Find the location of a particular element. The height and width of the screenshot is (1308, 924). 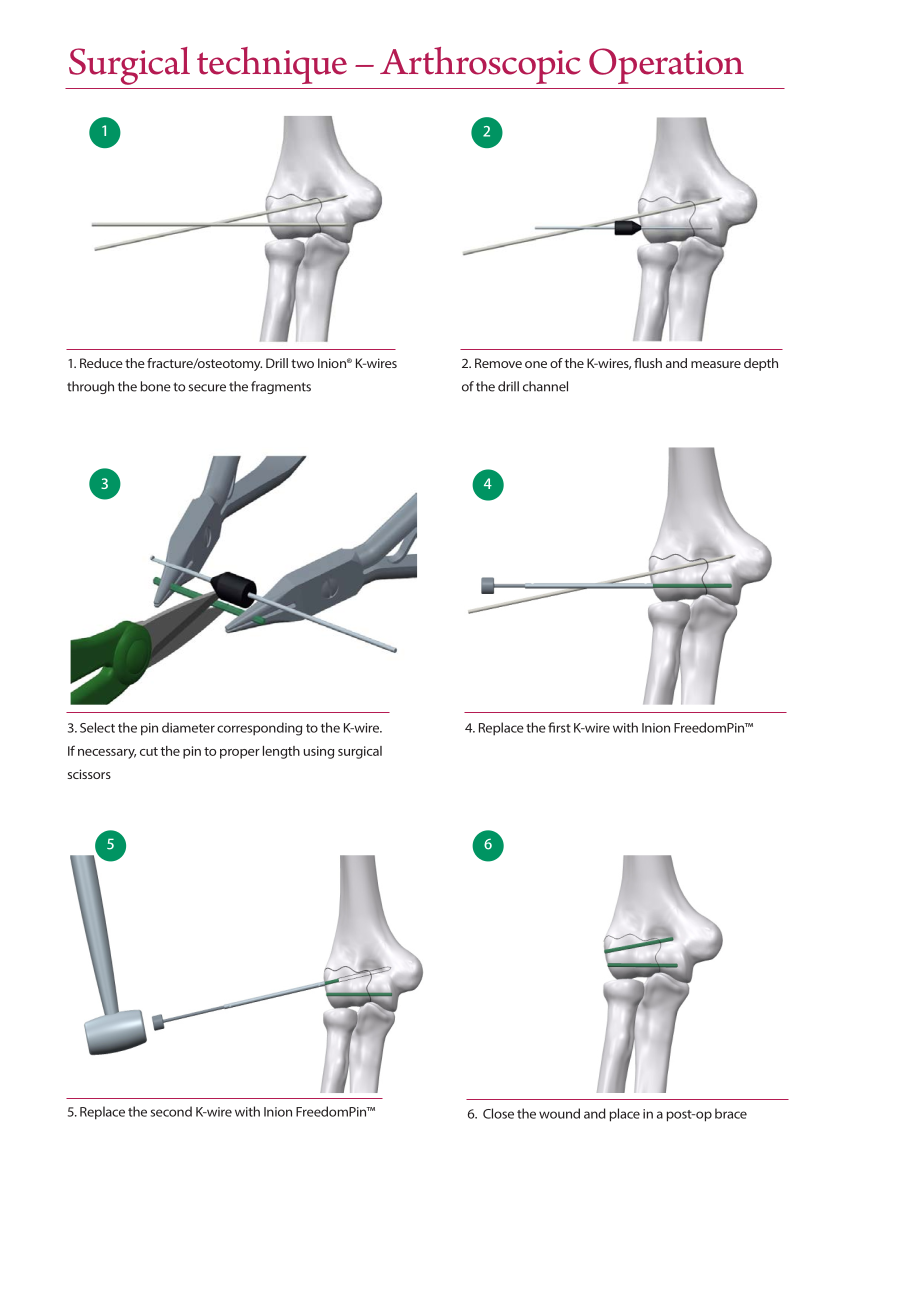

bone is located at coordinates (156, 386).
